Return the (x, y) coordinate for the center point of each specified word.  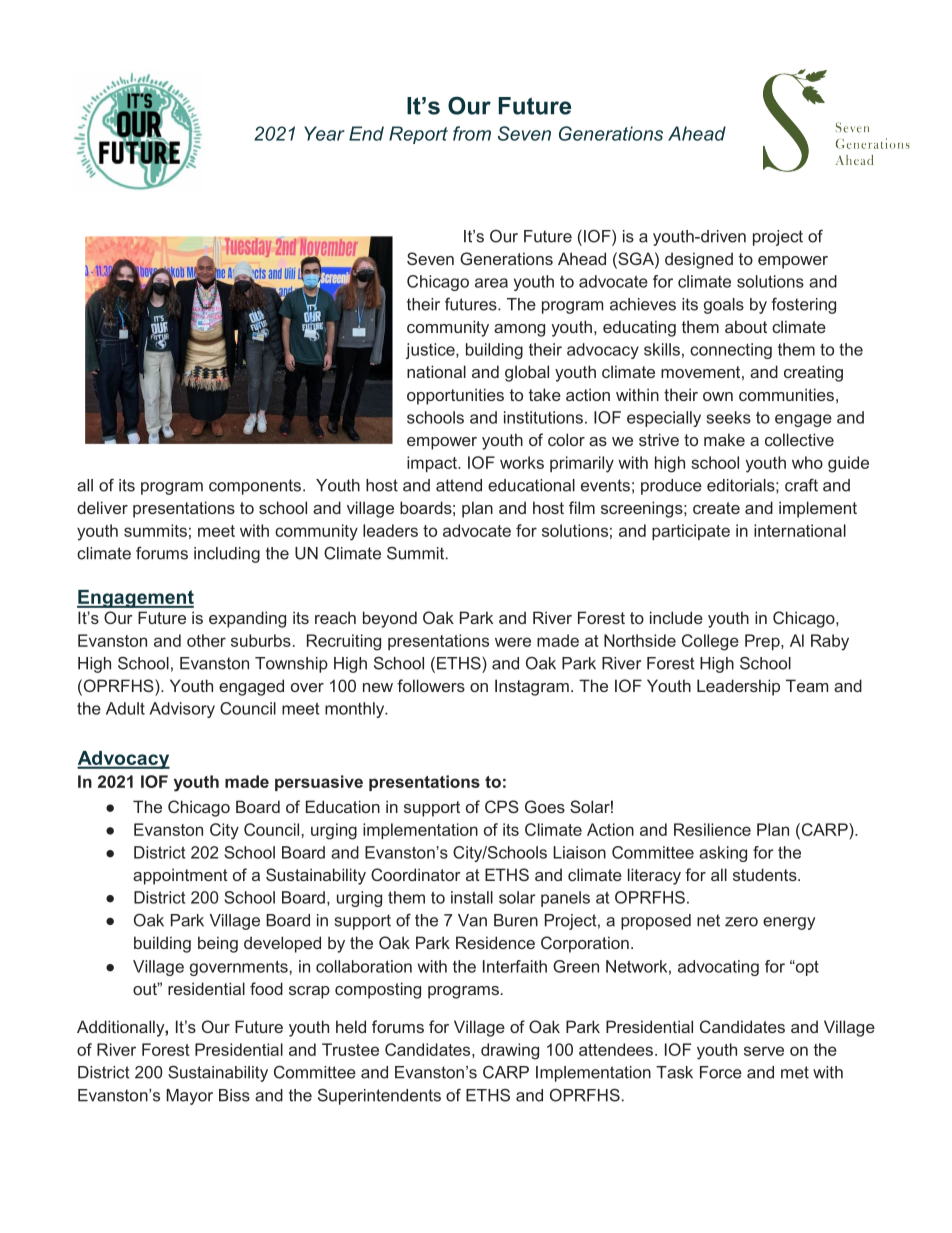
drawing (510, 1051)
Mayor (189, 1097)
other (206, 640)
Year (324, 133)
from (472, 133)
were (513, 642)
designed (699, 260)
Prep (763, 642)
